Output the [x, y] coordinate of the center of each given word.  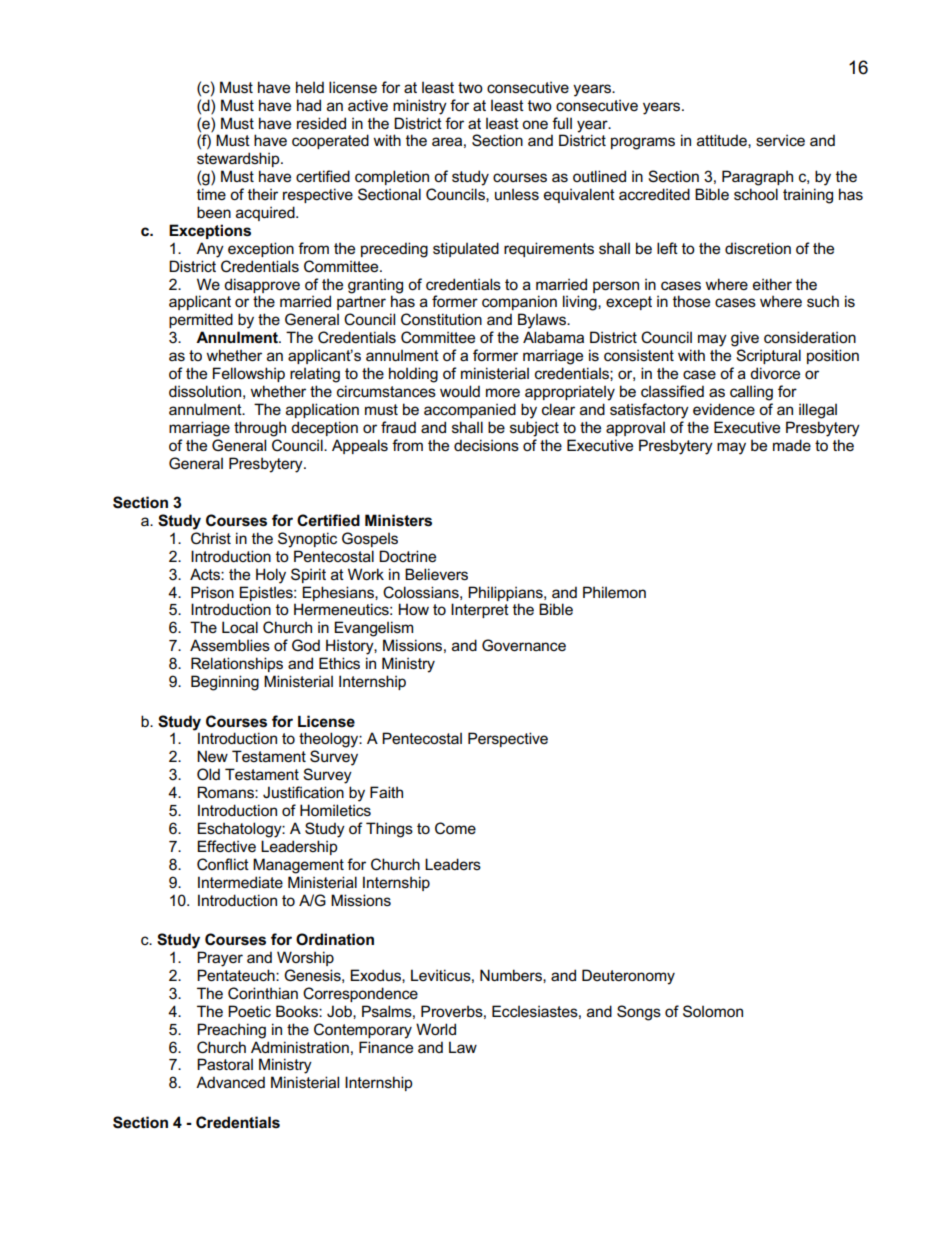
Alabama [553, 337]
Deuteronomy [628, 977]
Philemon [614, 592]
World [436, 1029]
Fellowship [249, 374]
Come [455, 828]
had [309, 105]
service [780, 140]
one [535, 124]
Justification [303, 792]
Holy [271, 576]
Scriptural [768, 356]
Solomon [713, 1011]
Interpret [480, 610]
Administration [300, 1047]
